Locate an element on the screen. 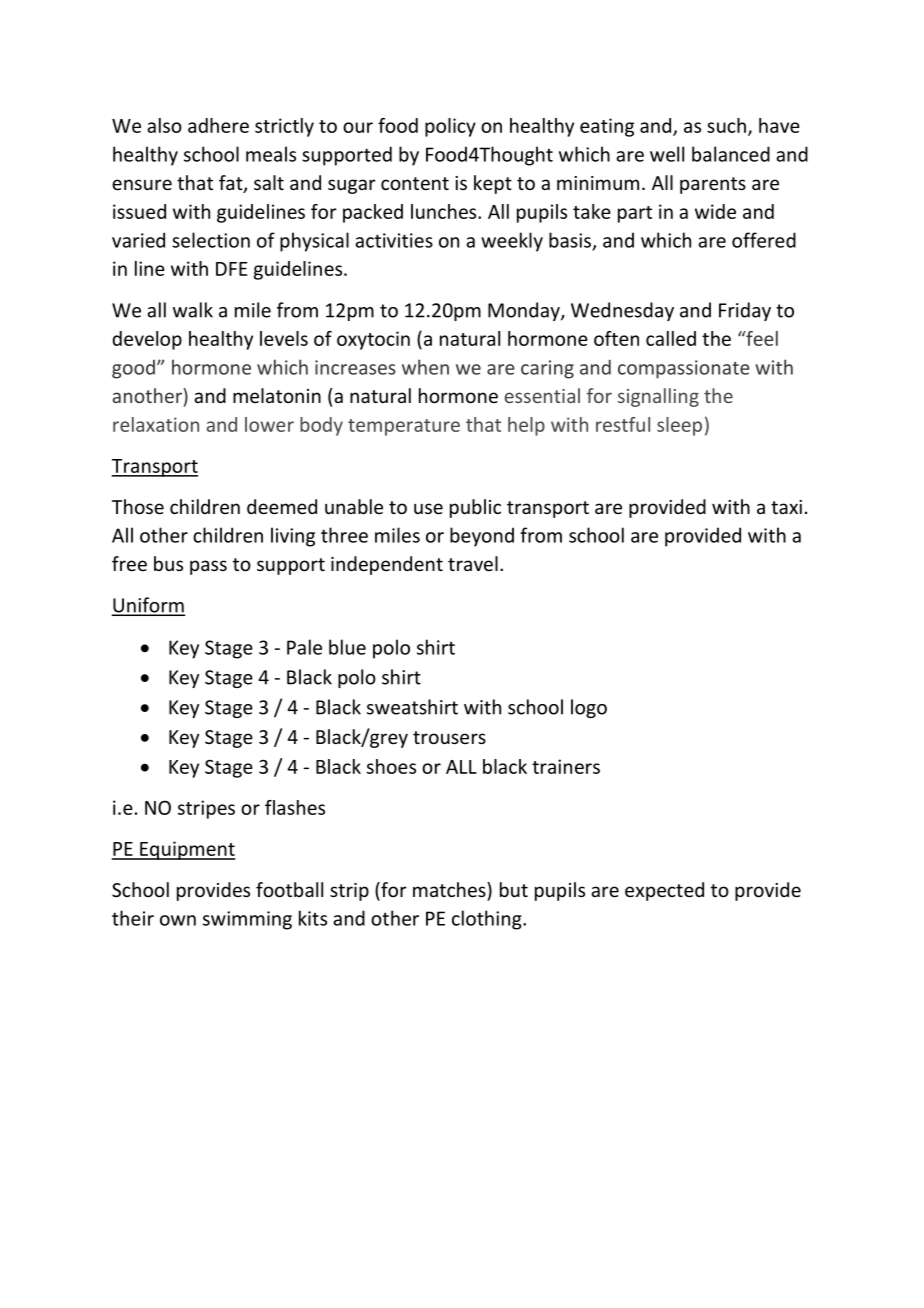 This screenshot has height=1308, width=924. taxi is located at coordinates (786, 507).
